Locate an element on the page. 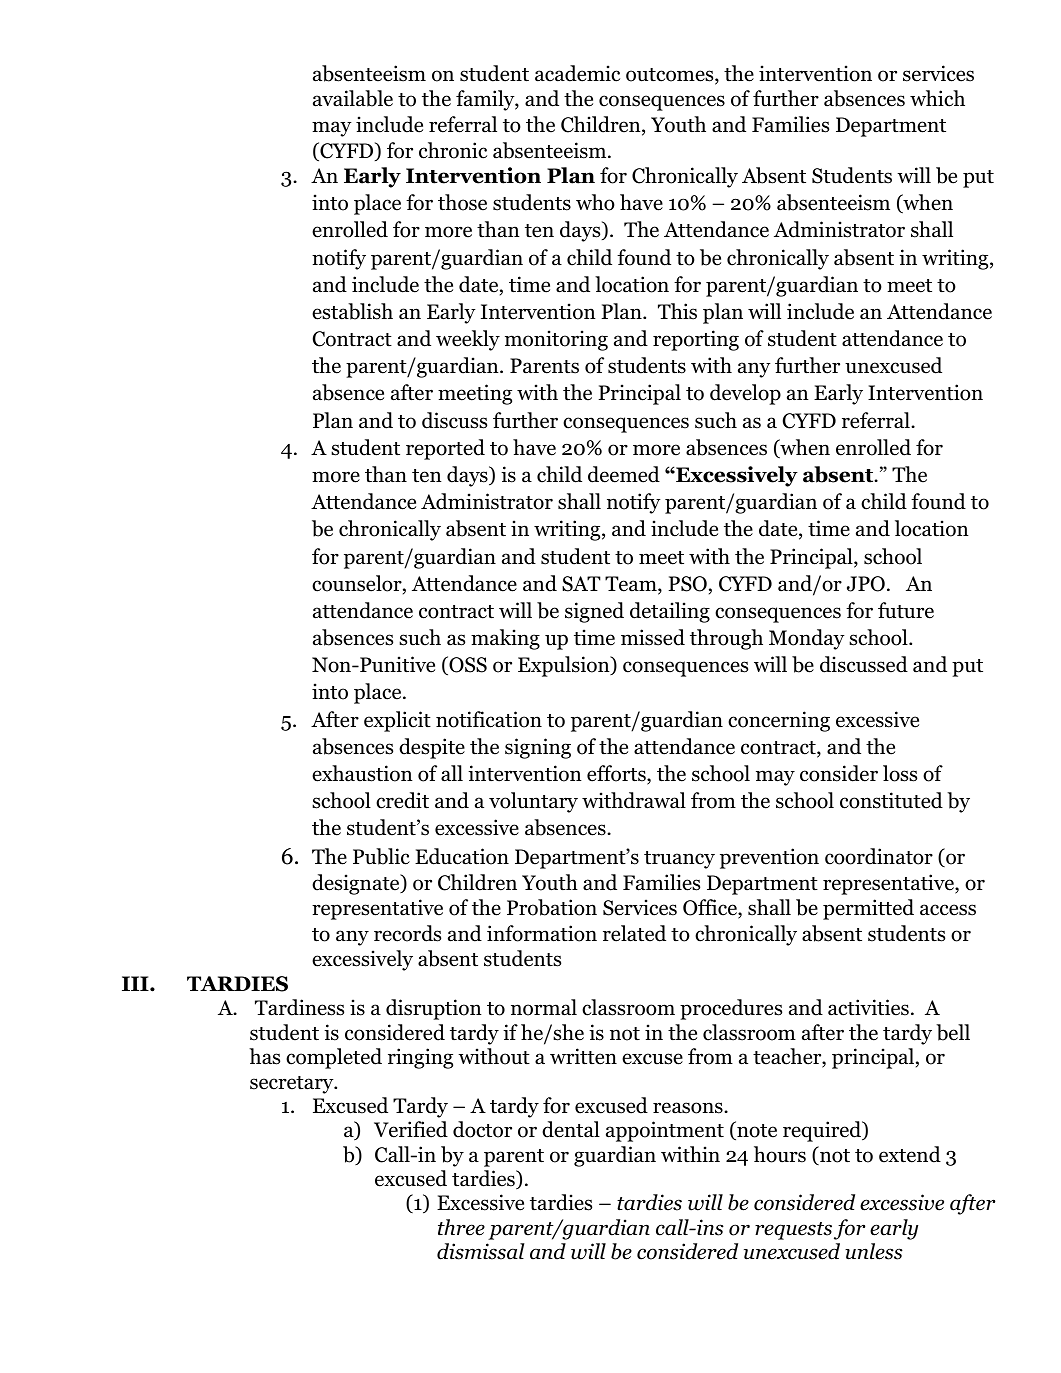 The height and width of the document is (1373, 1061). which is located at coordinates (937, 98).
